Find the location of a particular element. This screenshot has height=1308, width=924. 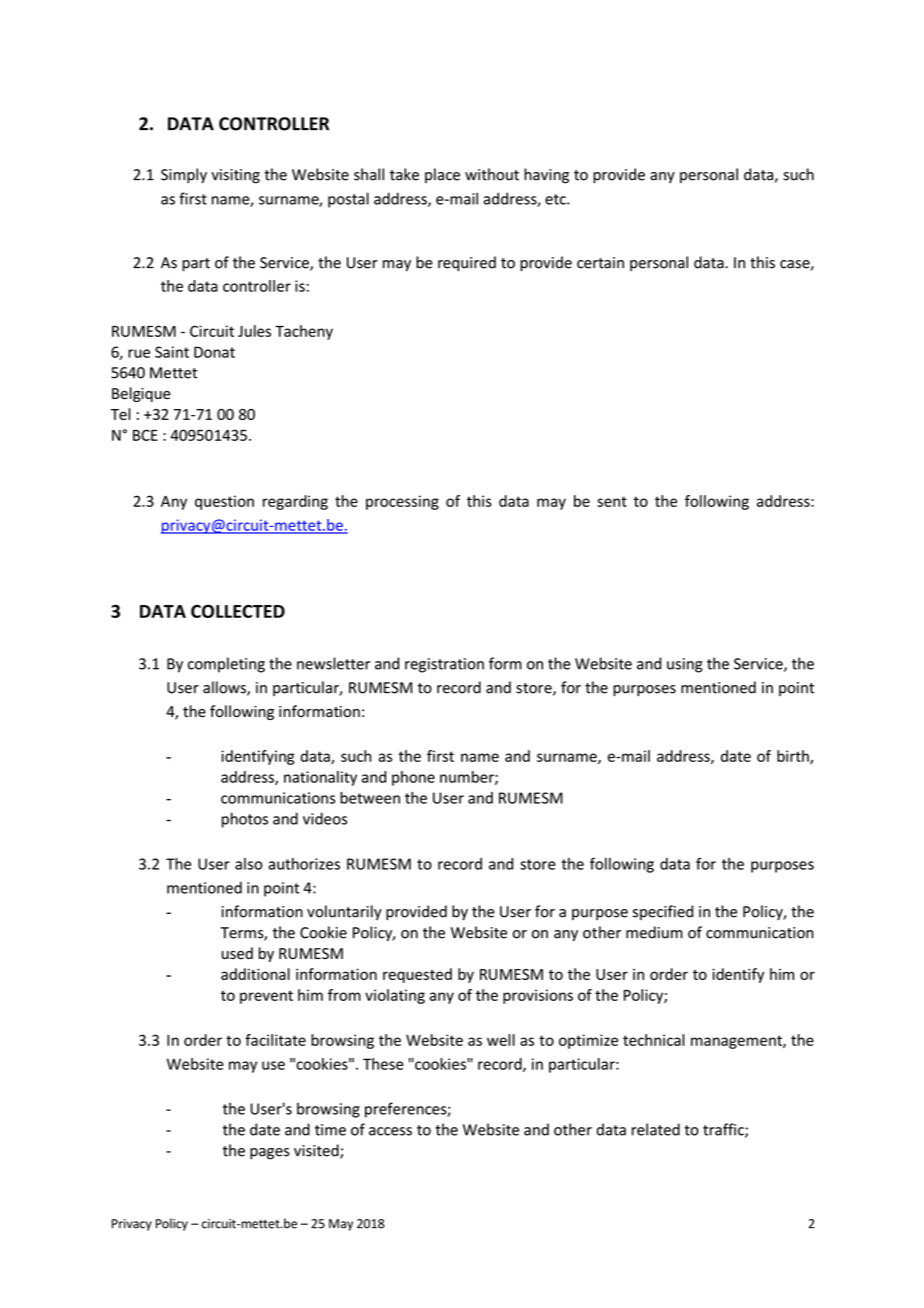

certain is located at coordinates (600, 263).
